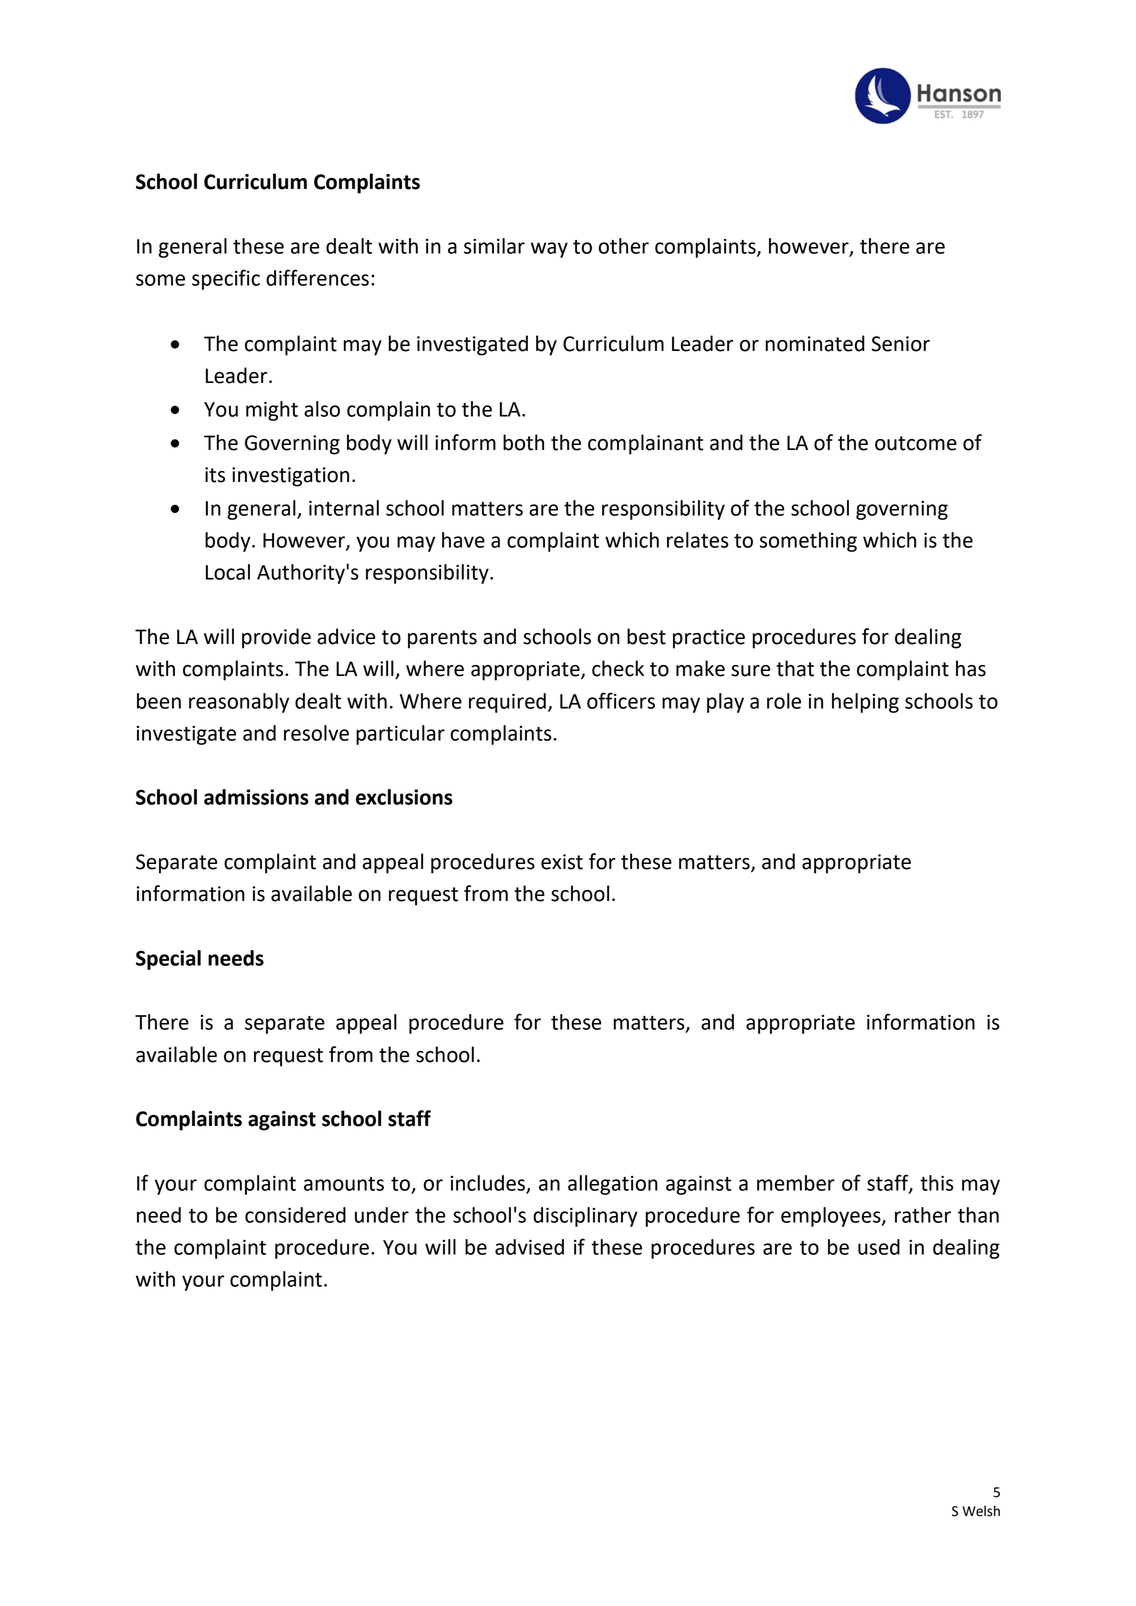 This screenshot has height=1606, width=1136. What do you see at coordinates (529, 1247) in the screenshot?
I see `advised` at bounding box center [529, 1247].
